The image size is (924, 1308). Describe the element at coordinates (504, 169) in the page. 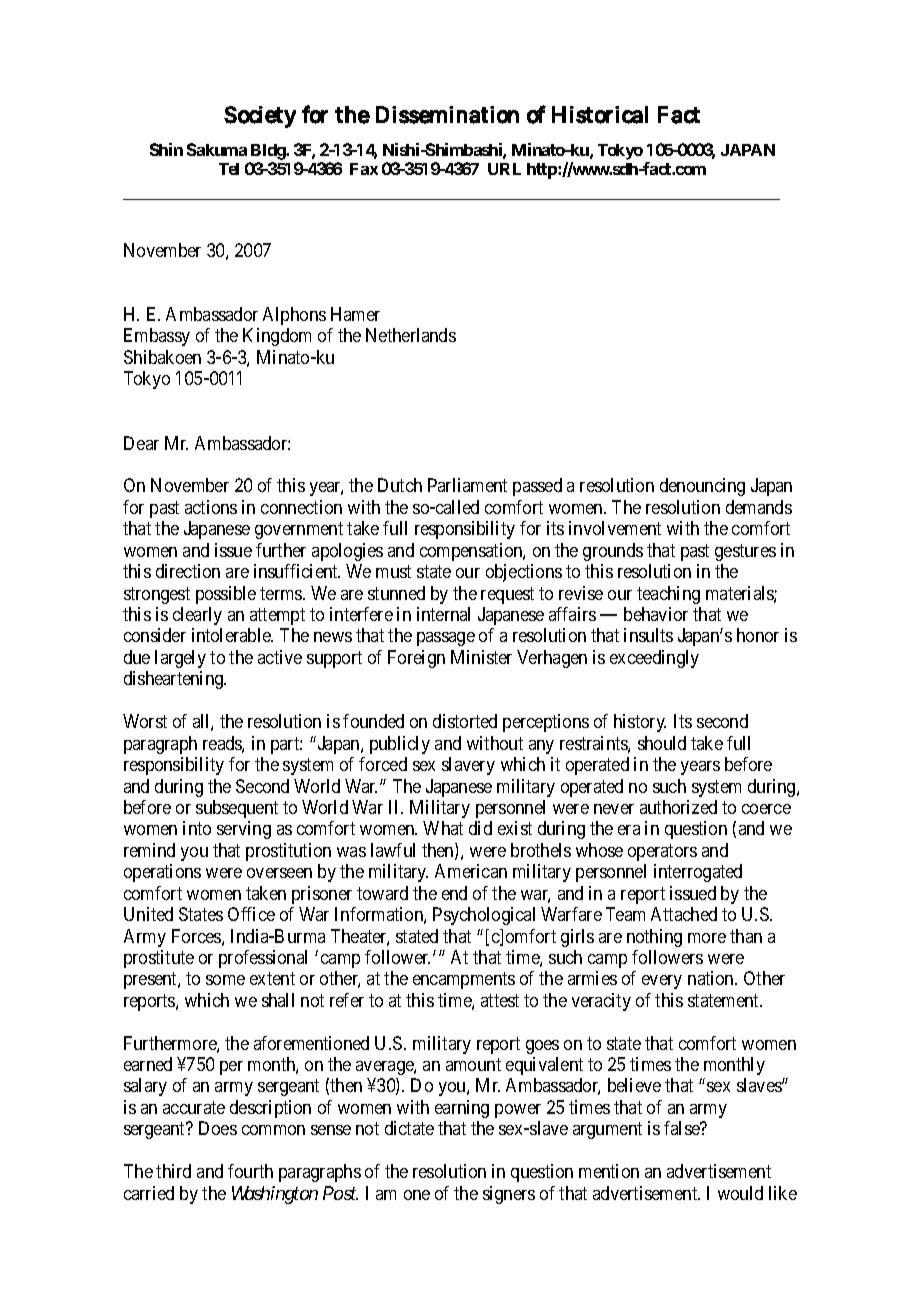

I see `URL` at that location.
